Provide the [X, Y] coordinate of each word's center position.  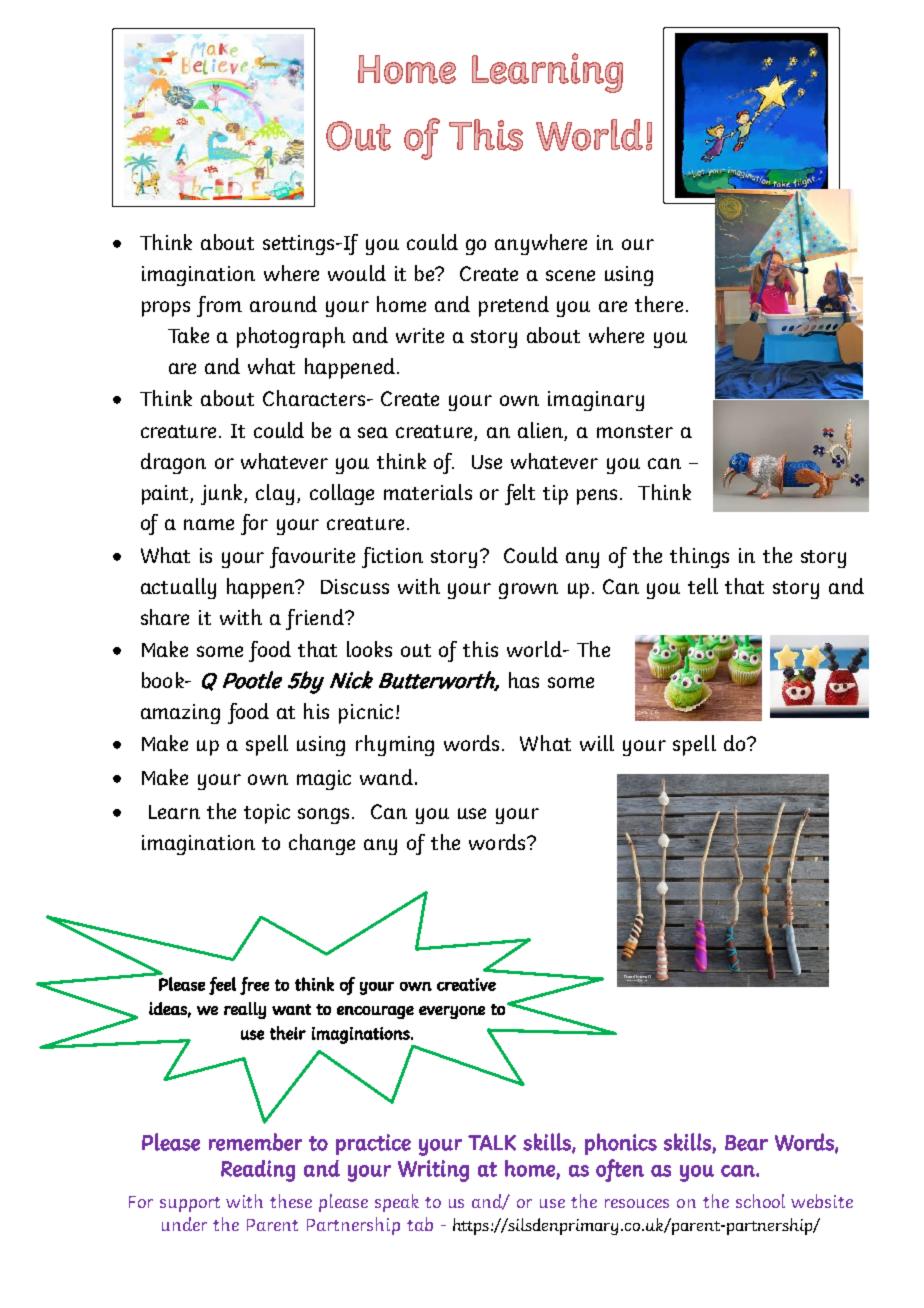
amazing [180, 714]
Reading [258, 1171]
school [760, 1201]
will [597, 743]
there [659, 304]
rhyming [395, 745]
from [219, 306]
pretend [514, 306]
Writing [433, 1171]
